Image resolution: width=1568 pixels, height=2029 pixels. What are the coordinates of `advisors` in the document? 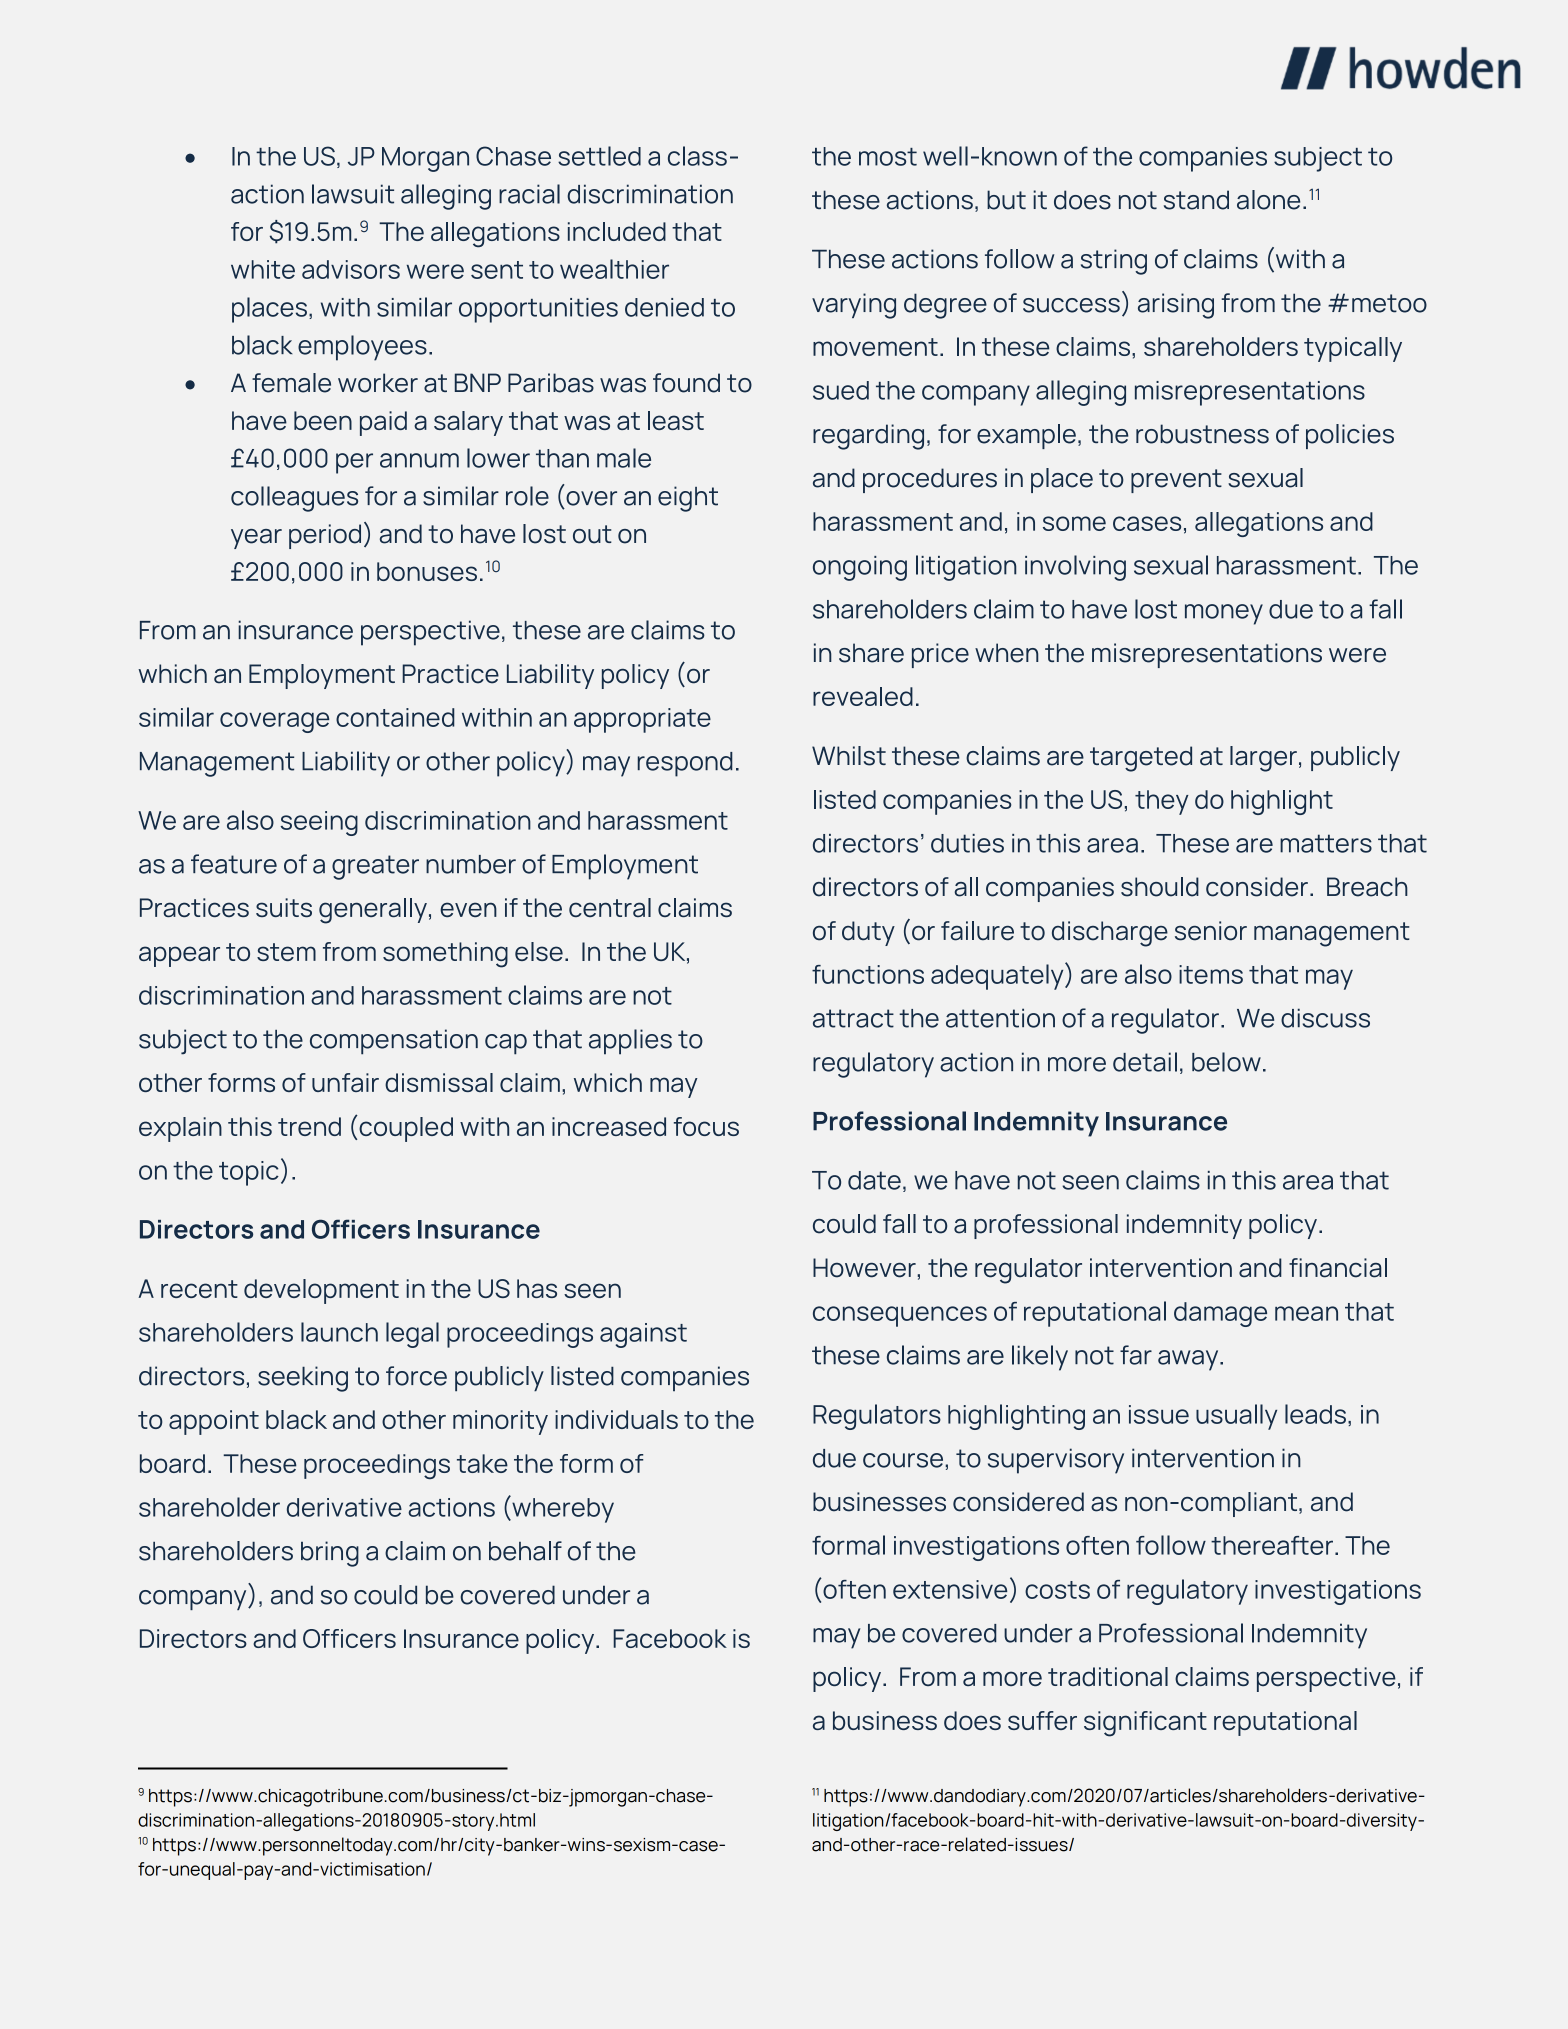 It's located at (351, 269).
